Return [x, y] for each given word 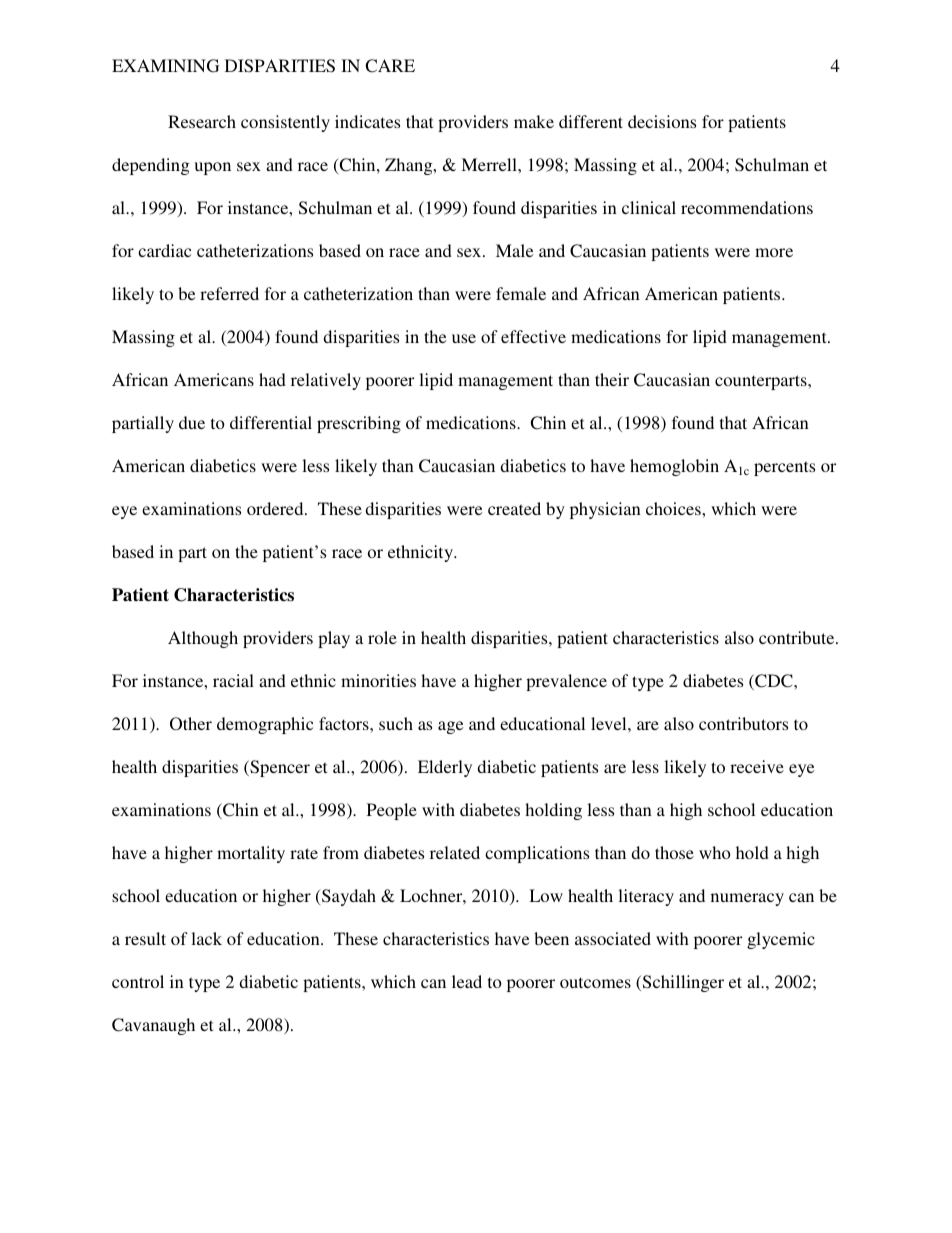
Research [202, 121]
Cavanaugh [153, 1026]
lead [467, 981]
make [534, 121]
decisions [662, 121]
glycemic [781, 940]
